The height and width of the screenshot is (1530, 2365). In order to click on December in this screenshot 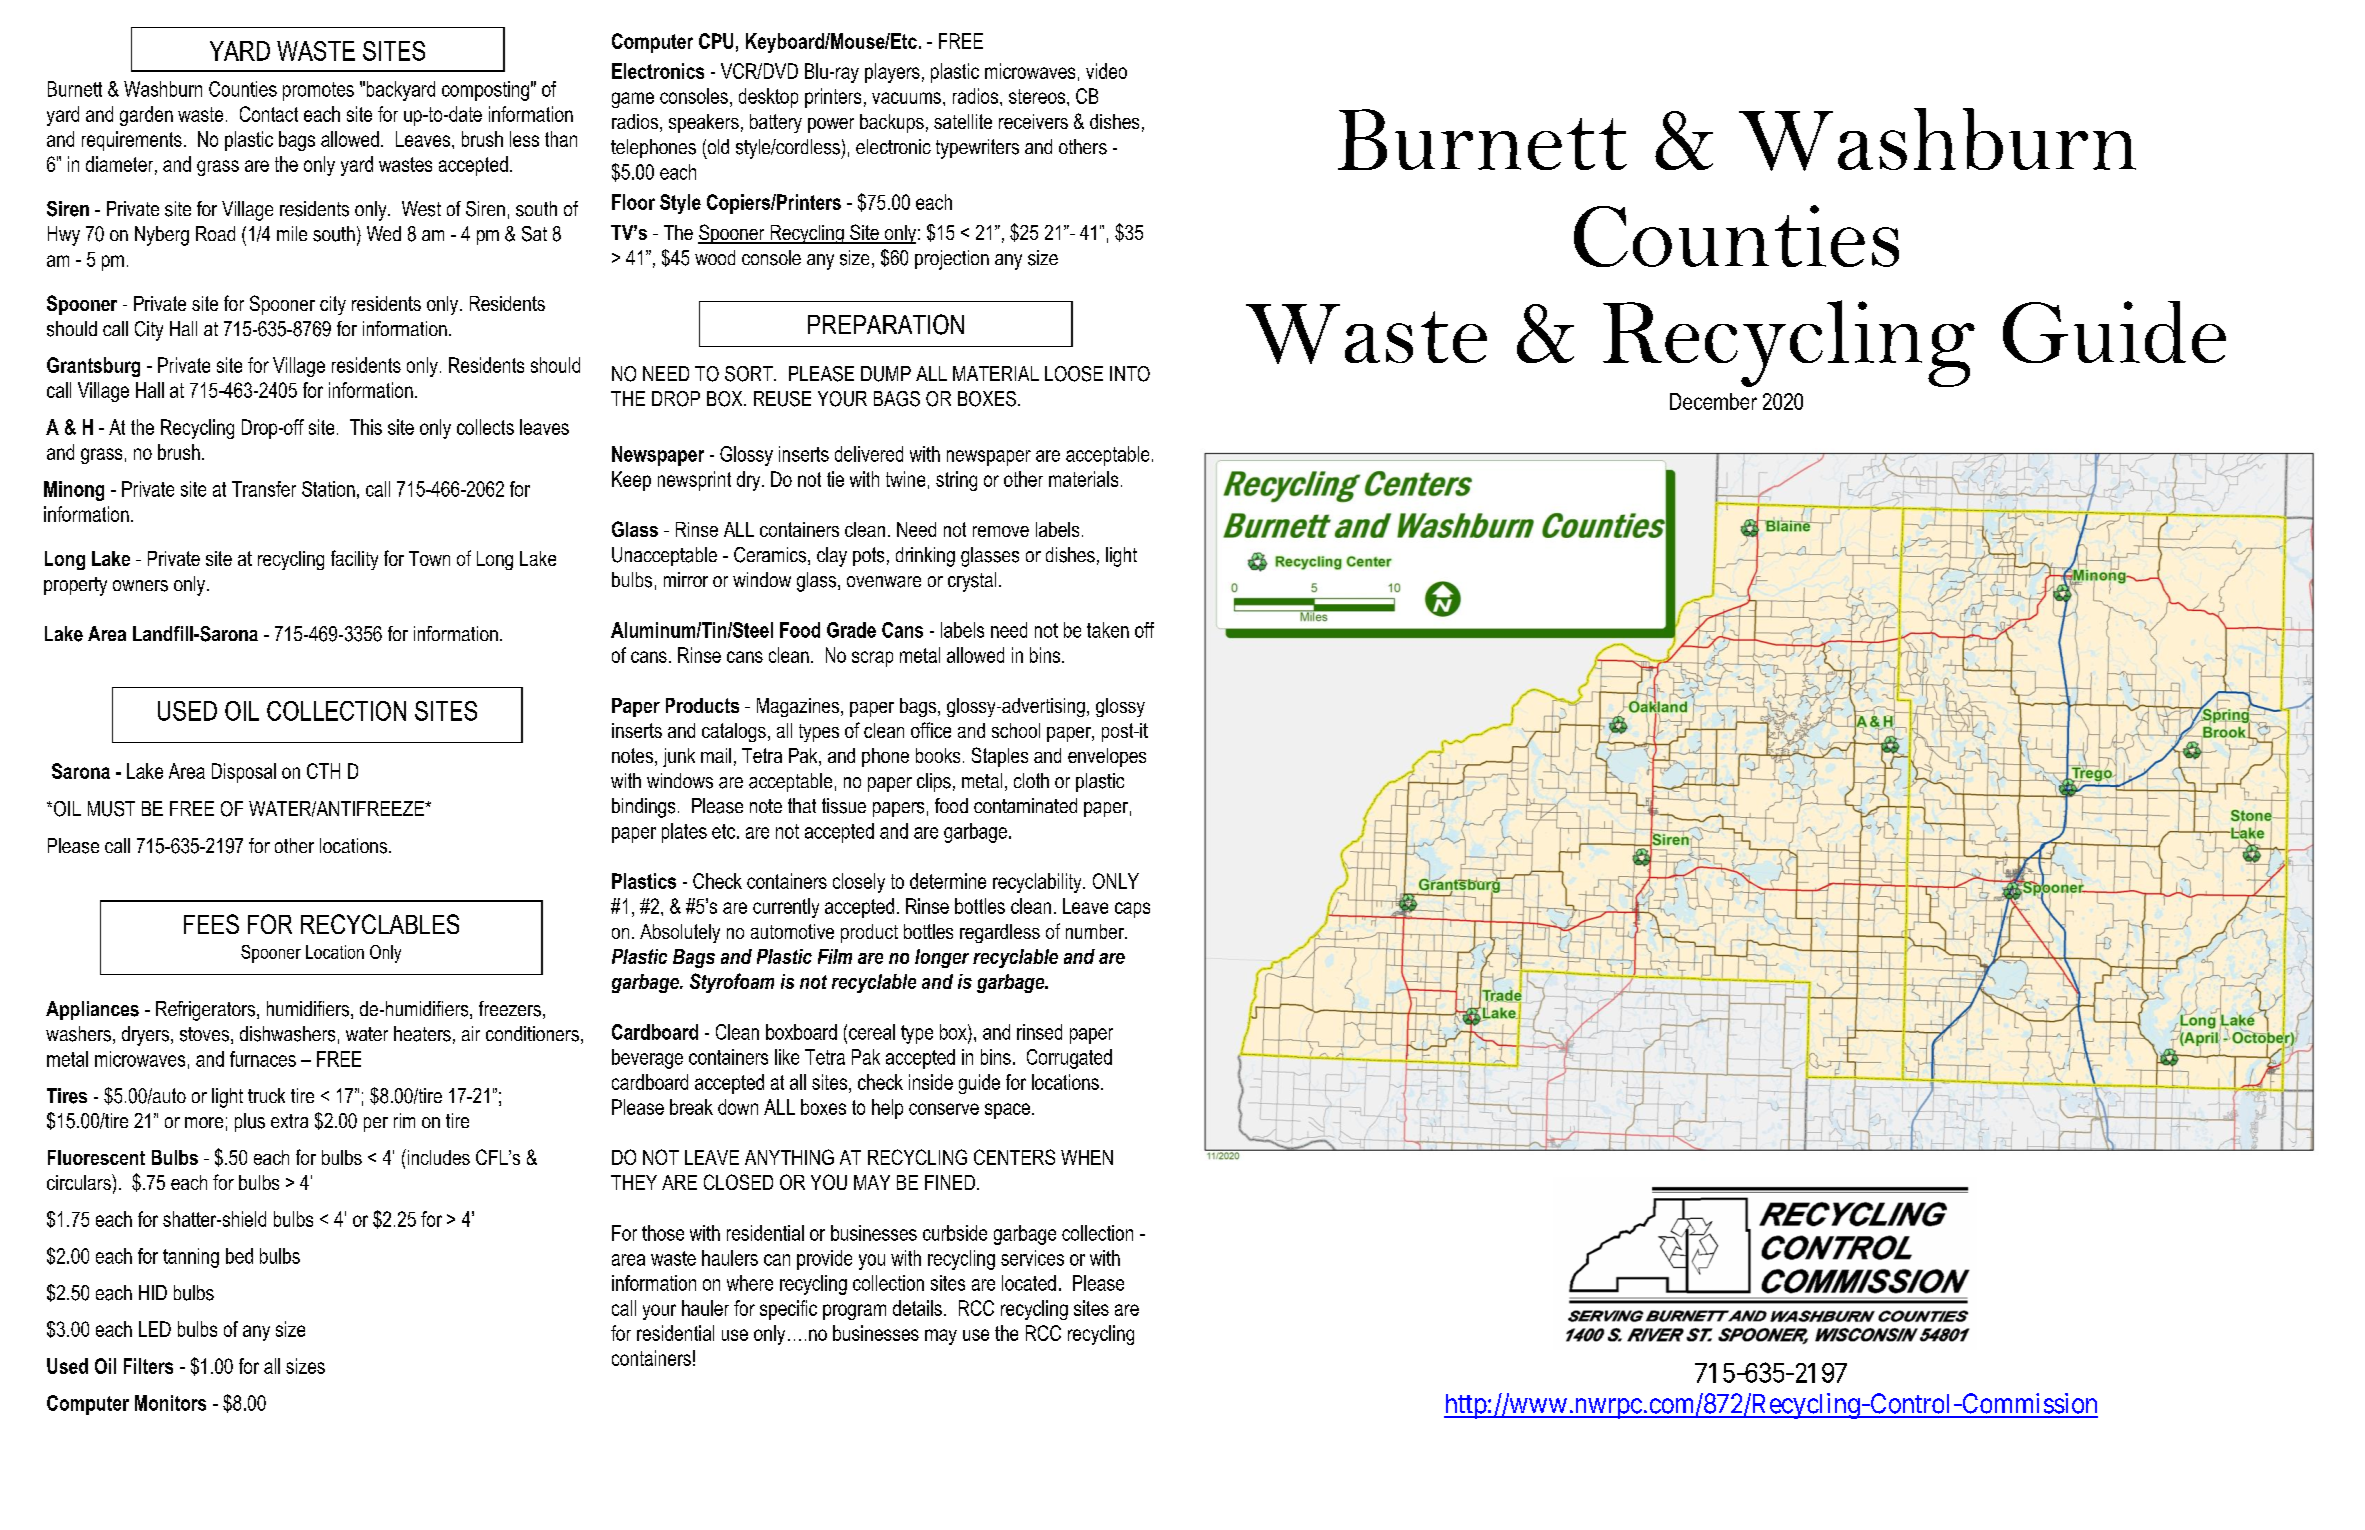, I will do `click(1713, 401)`.
